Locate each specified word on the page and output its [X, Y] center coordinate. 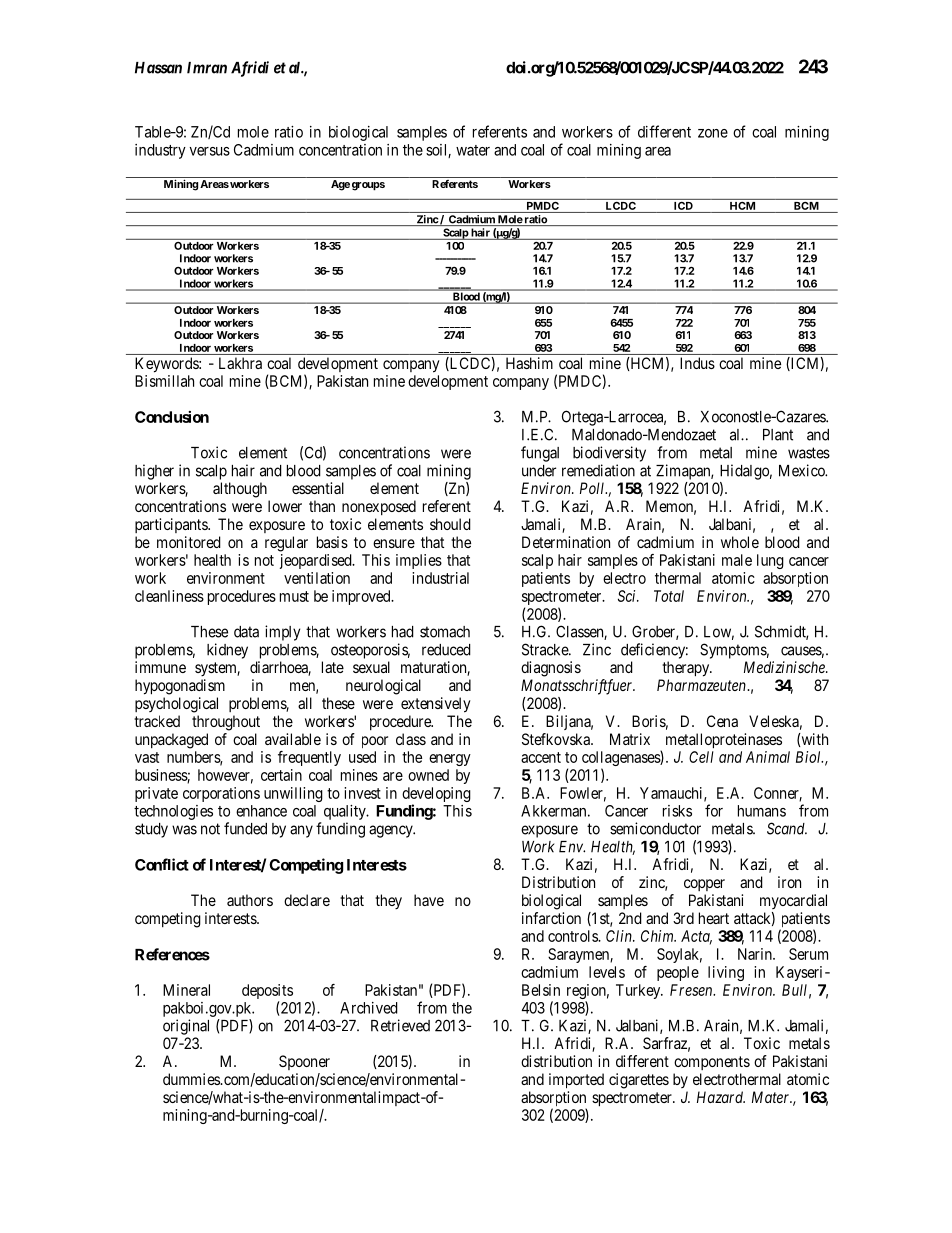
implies [419, 561]
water [473, 150]
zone [713, 133]
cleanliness [169, 596]
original [186, 1027]
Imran [207, 68]
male [737, 560]
